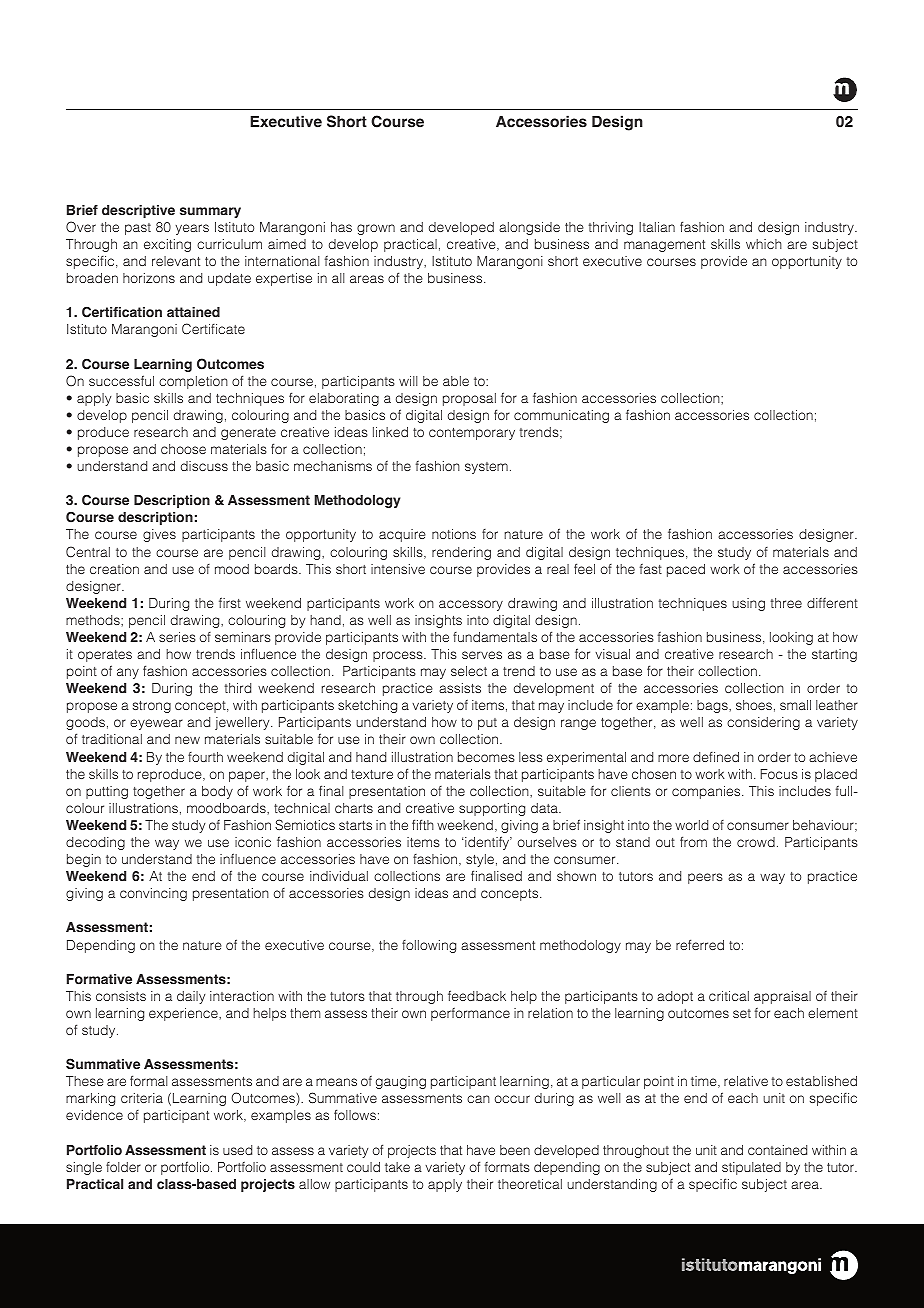 The width and height of the screenshot is (924, 1308). Describe the element at coordinates (471, 605) in the screenshot. I see `accessory` at that location.
